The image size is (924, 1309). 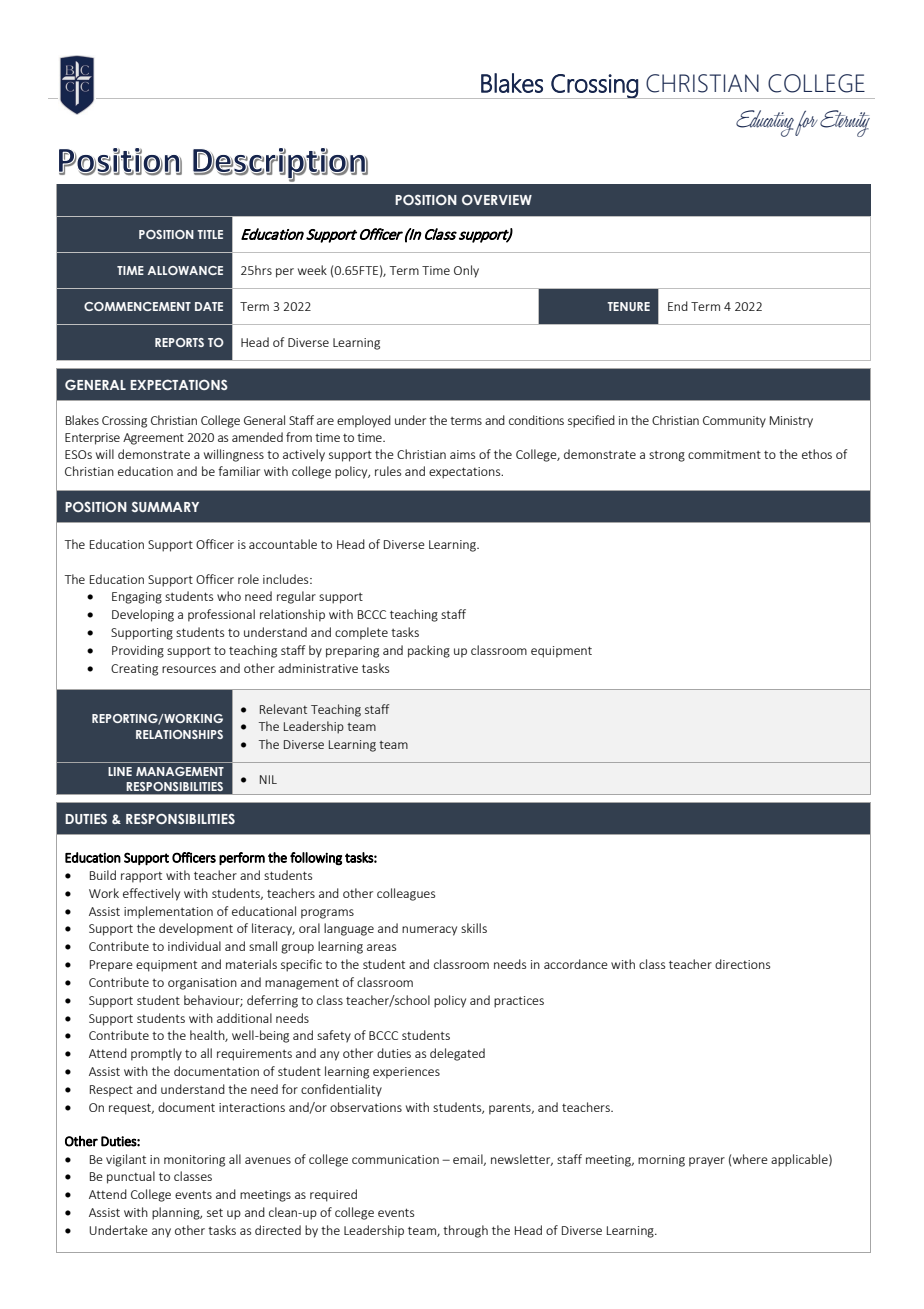 I want to click on individual, so click(x=194, y=946).
